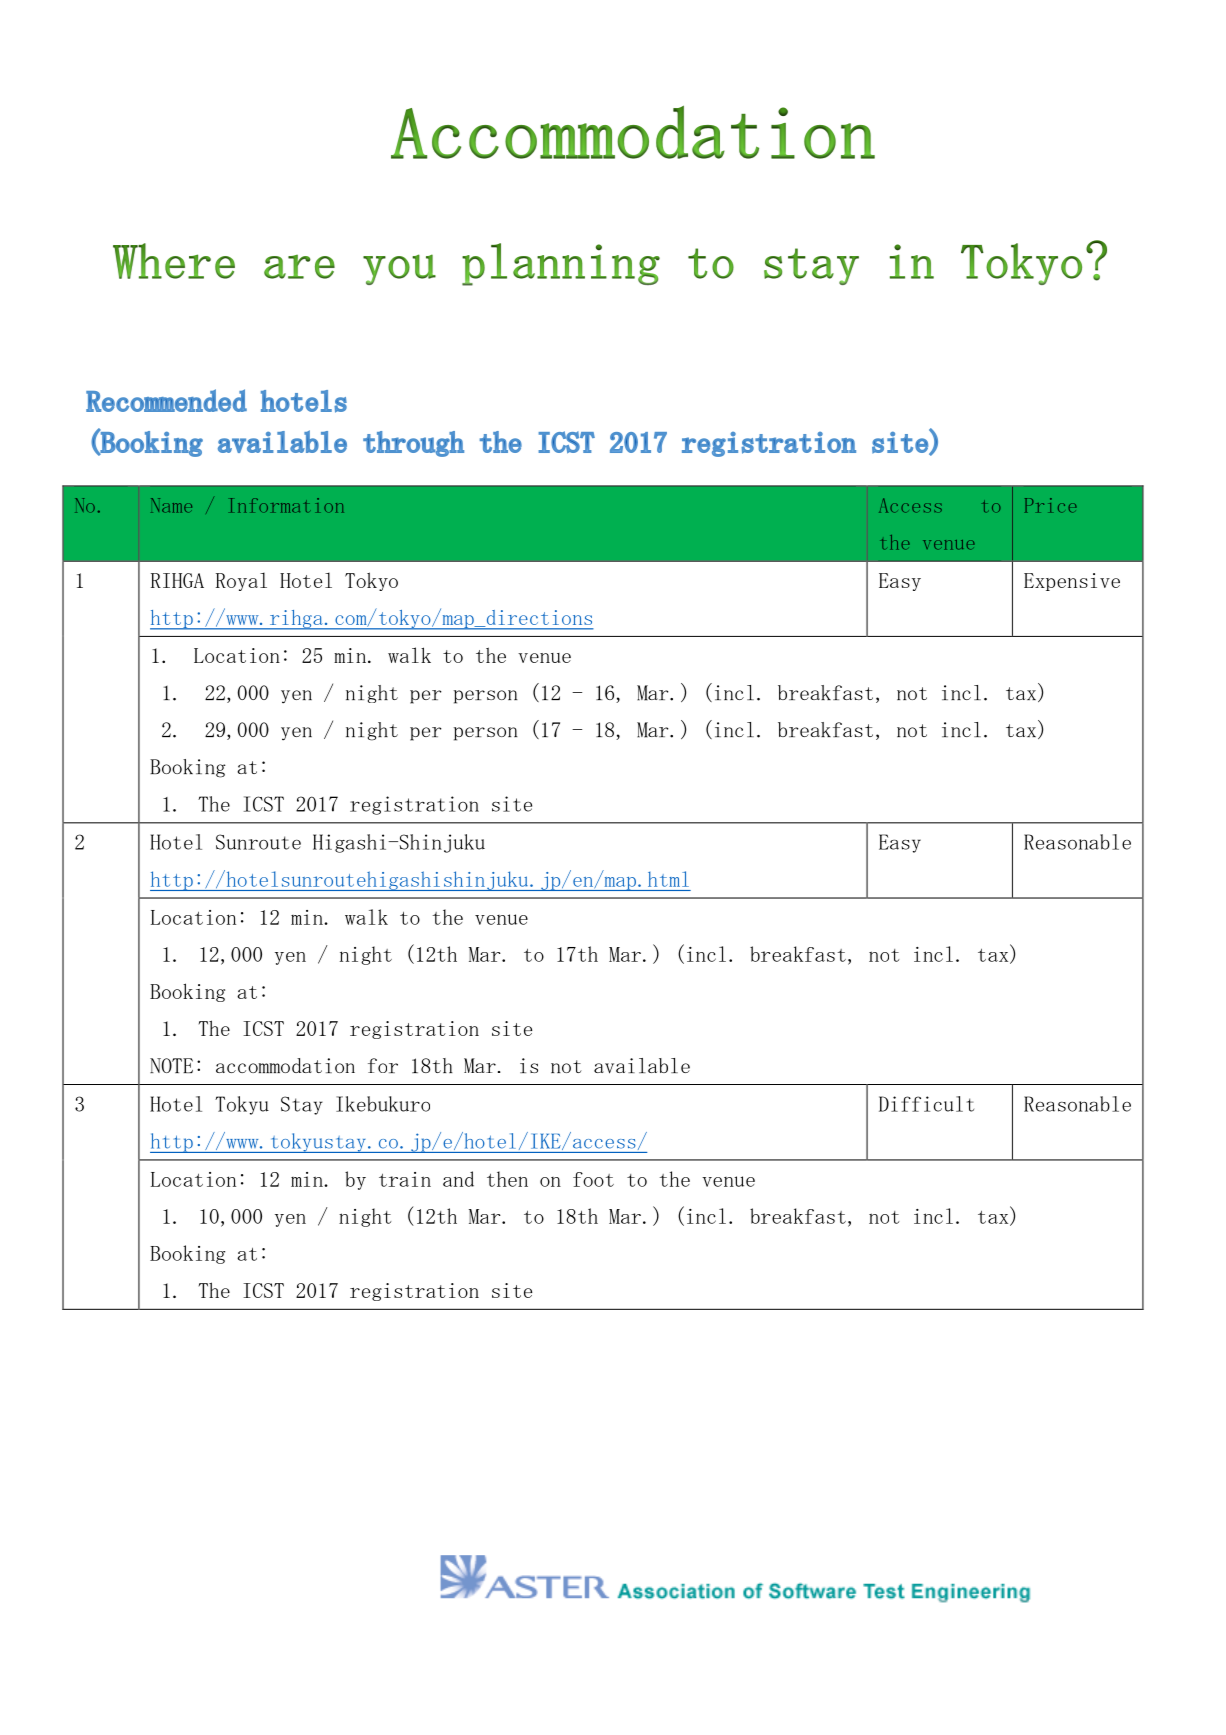  What do you see at coordinates (593, 1179) in the screenshot?
I see `foot` at bounding box center [593, 1179].
